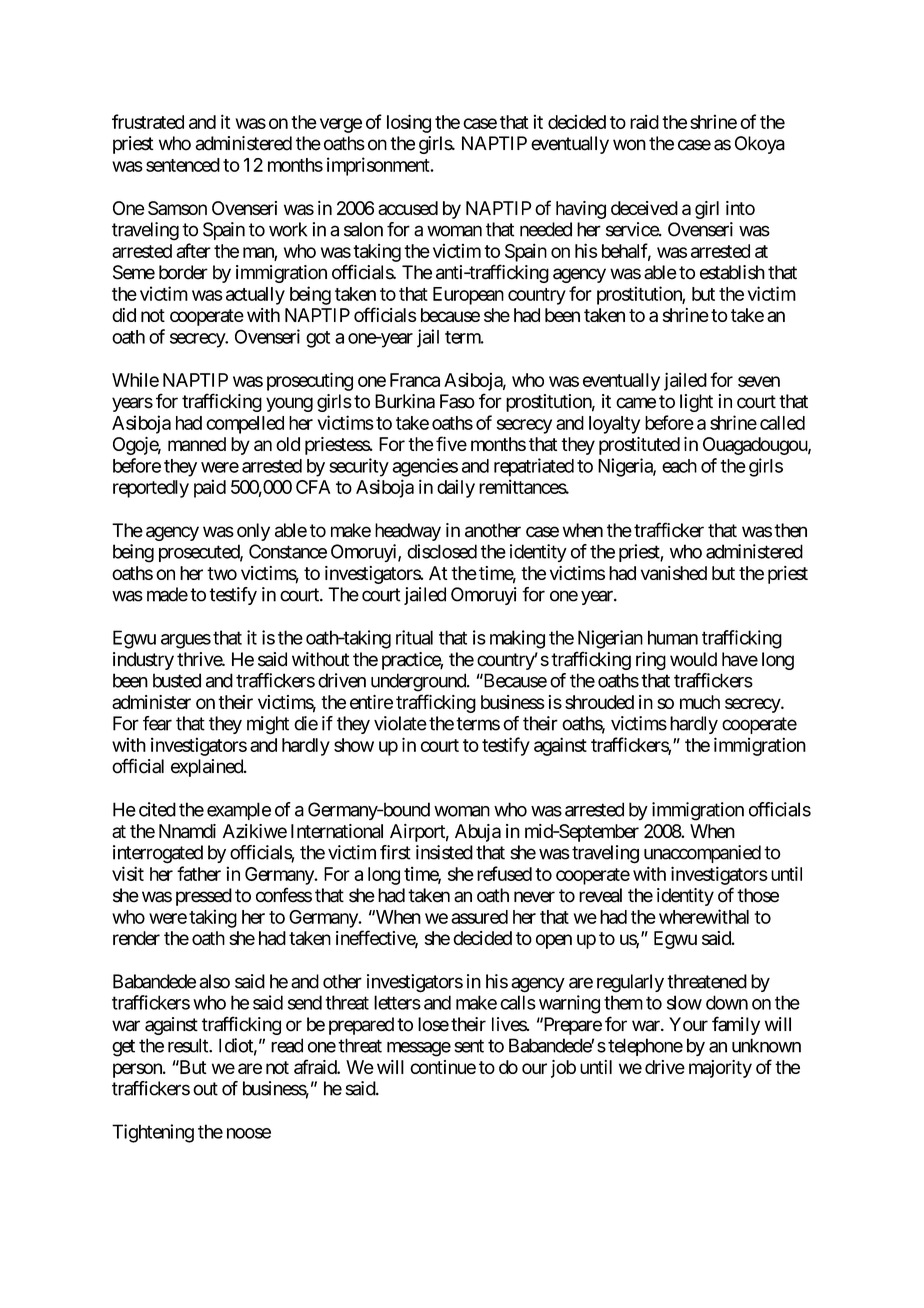 The image size is (924, 1308). What do you see at coordinates (740, 208) in the document?
I see `into` at bounding box center [740, 208].
